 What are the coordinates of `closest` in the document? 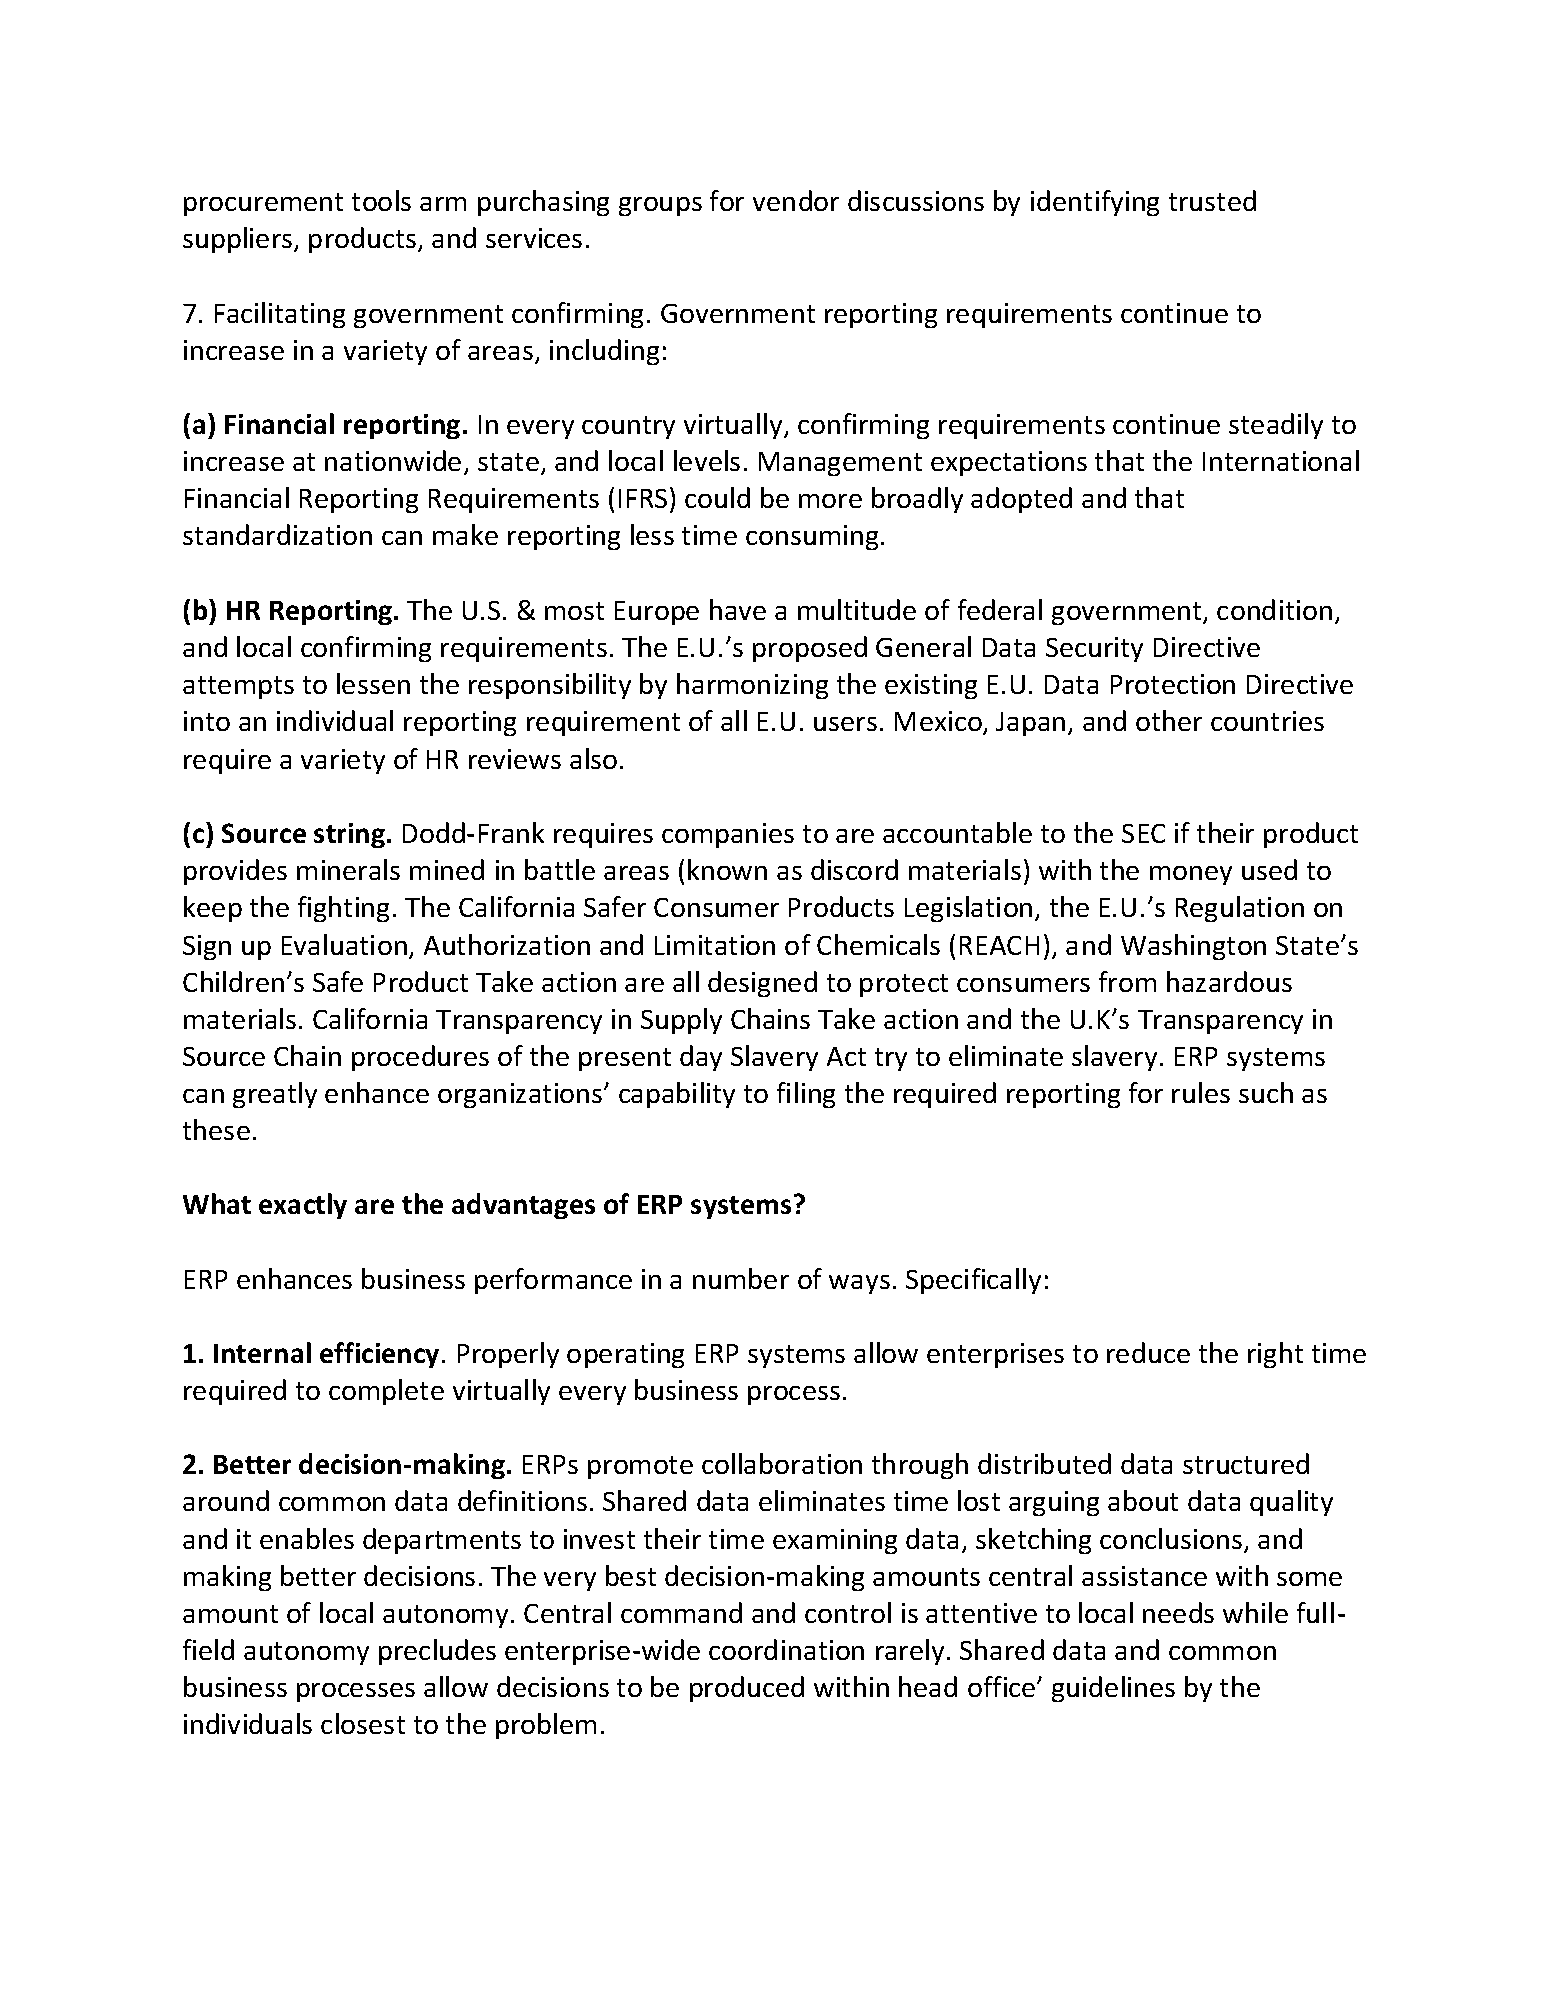 It's located at (363, 1723).
